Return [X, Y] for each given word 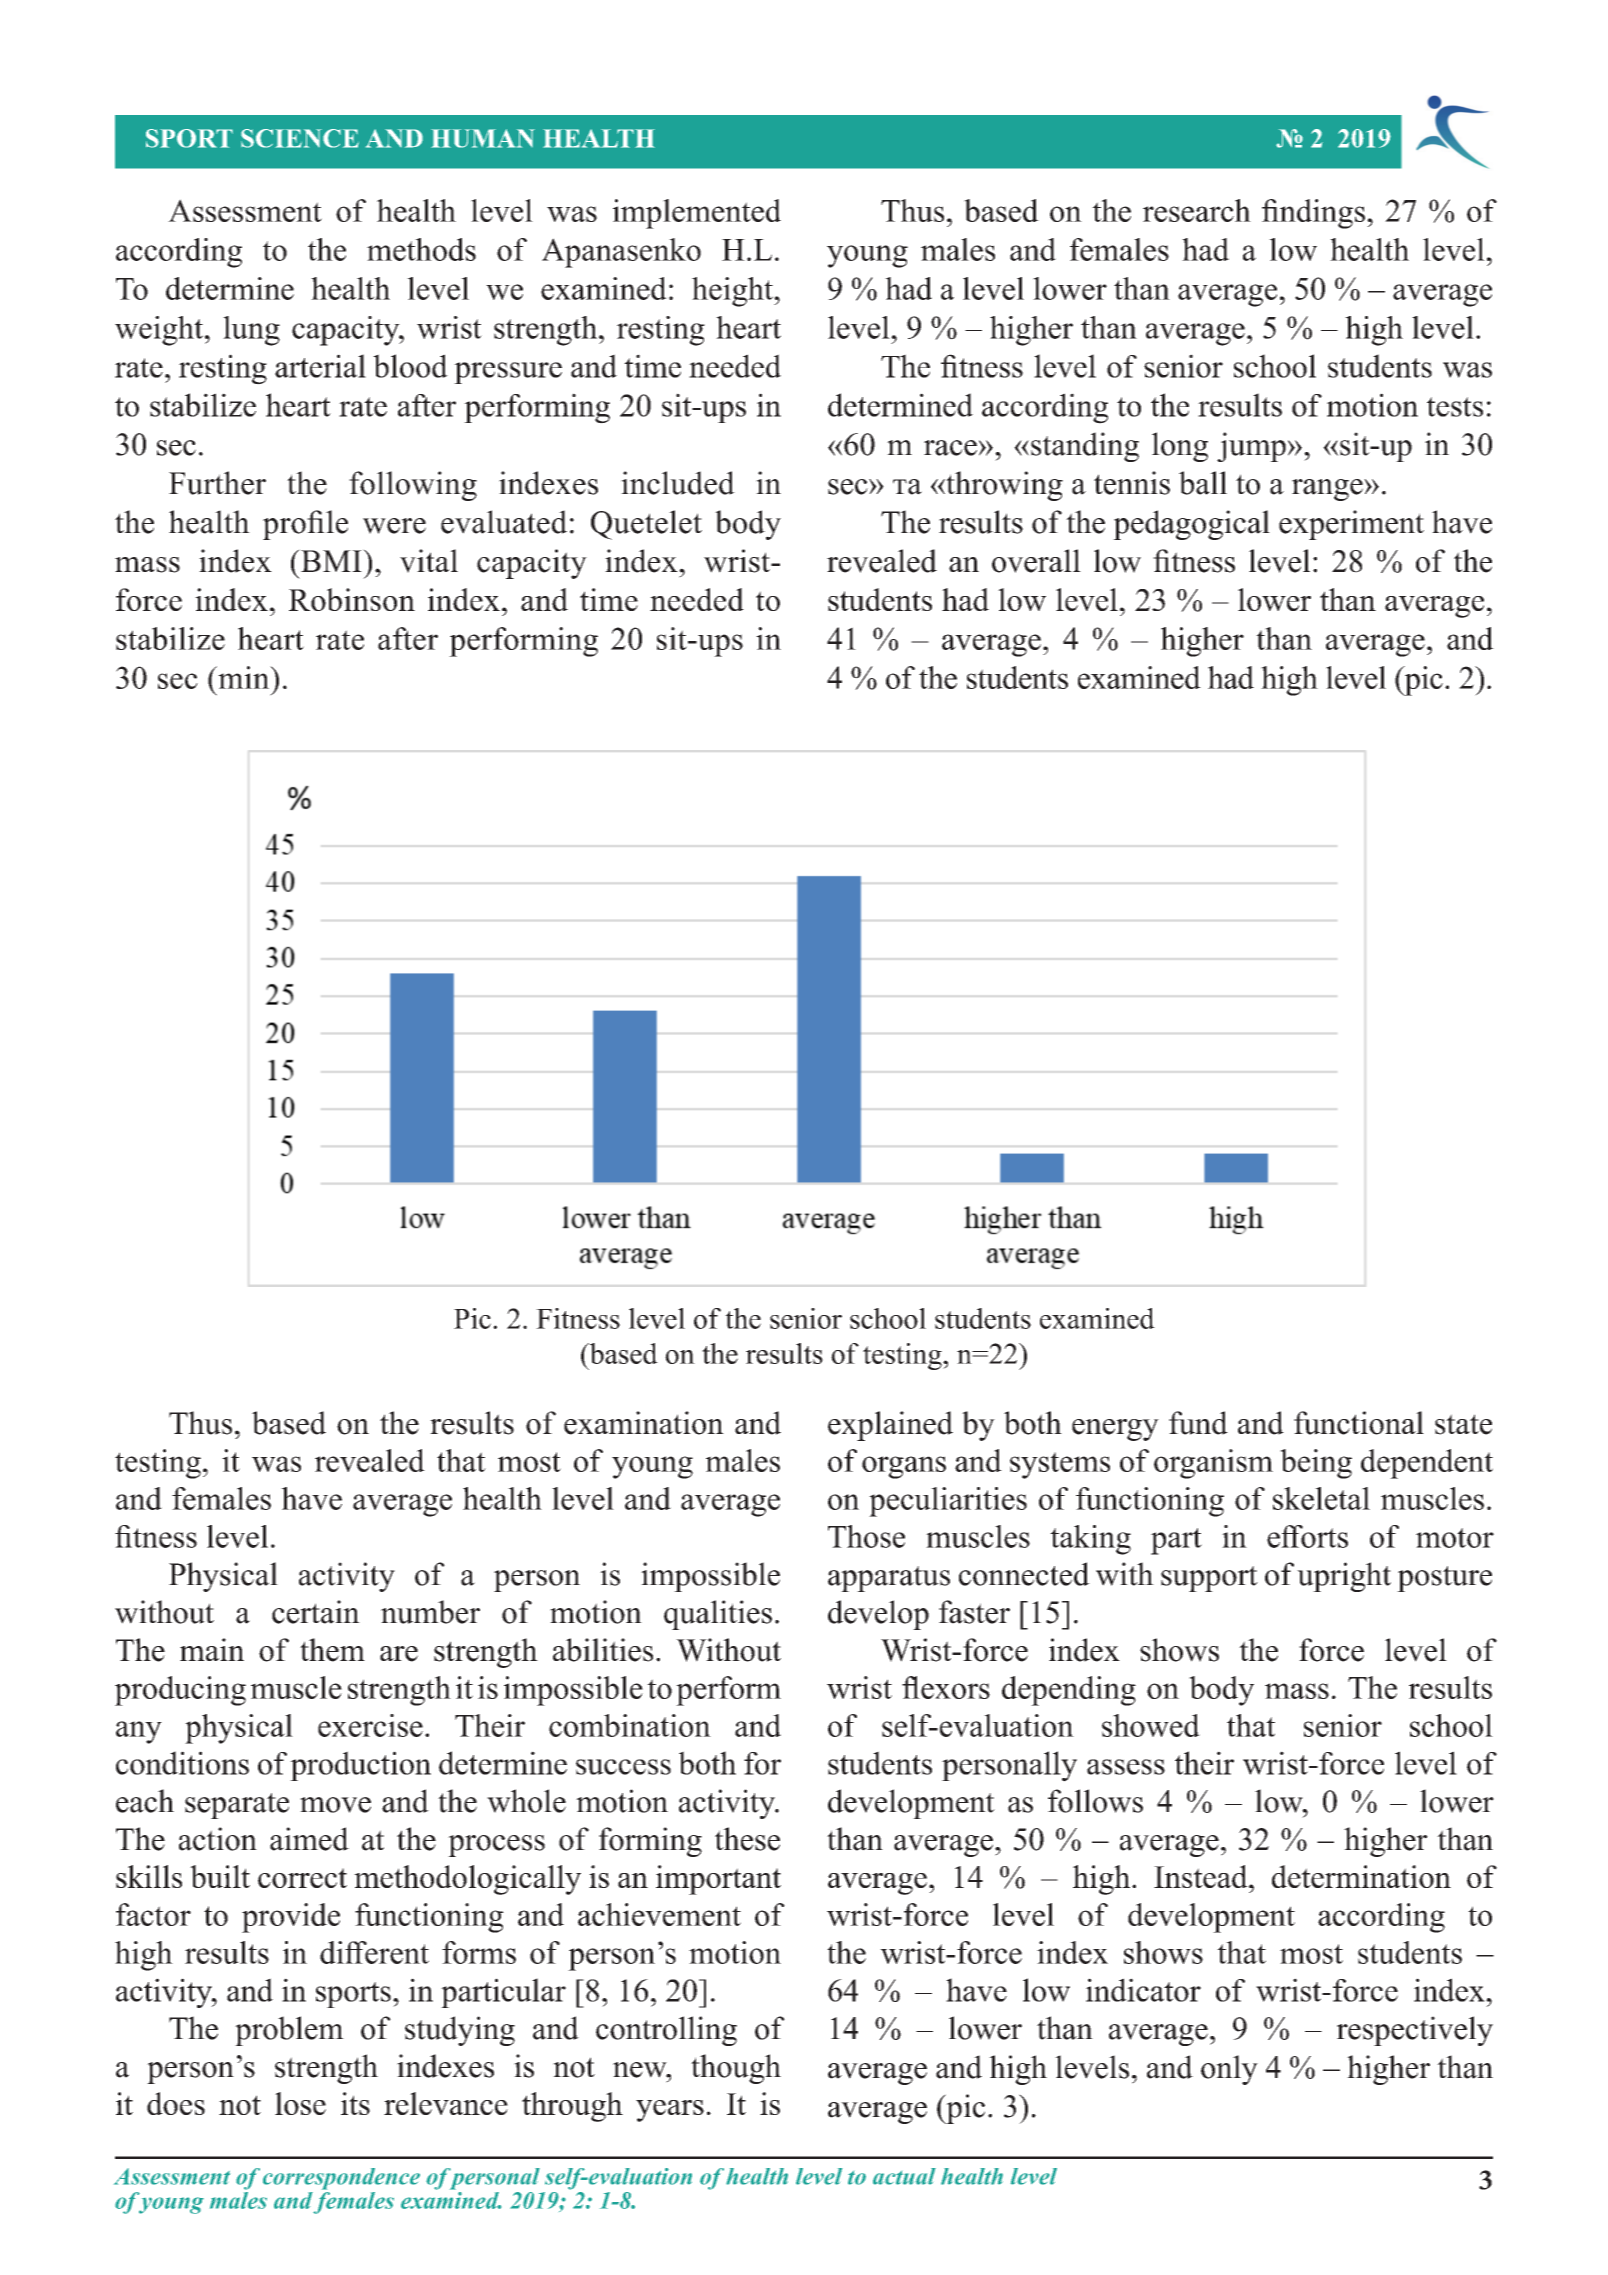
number [430, 1612]
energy [1115, 1430]
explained [890, 1426]
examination [644, 1423]
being [1316, 1464]
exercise [370, 1725]
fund [1198, 1423]
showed [1151, 1725]
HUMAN [483, 138]
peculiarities [948, 1502]
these [747, 1839]
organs [904, 1467]
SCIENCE [300, 138]
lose [300, 2103]
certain [316, 1612]
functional [1359, 1423]
